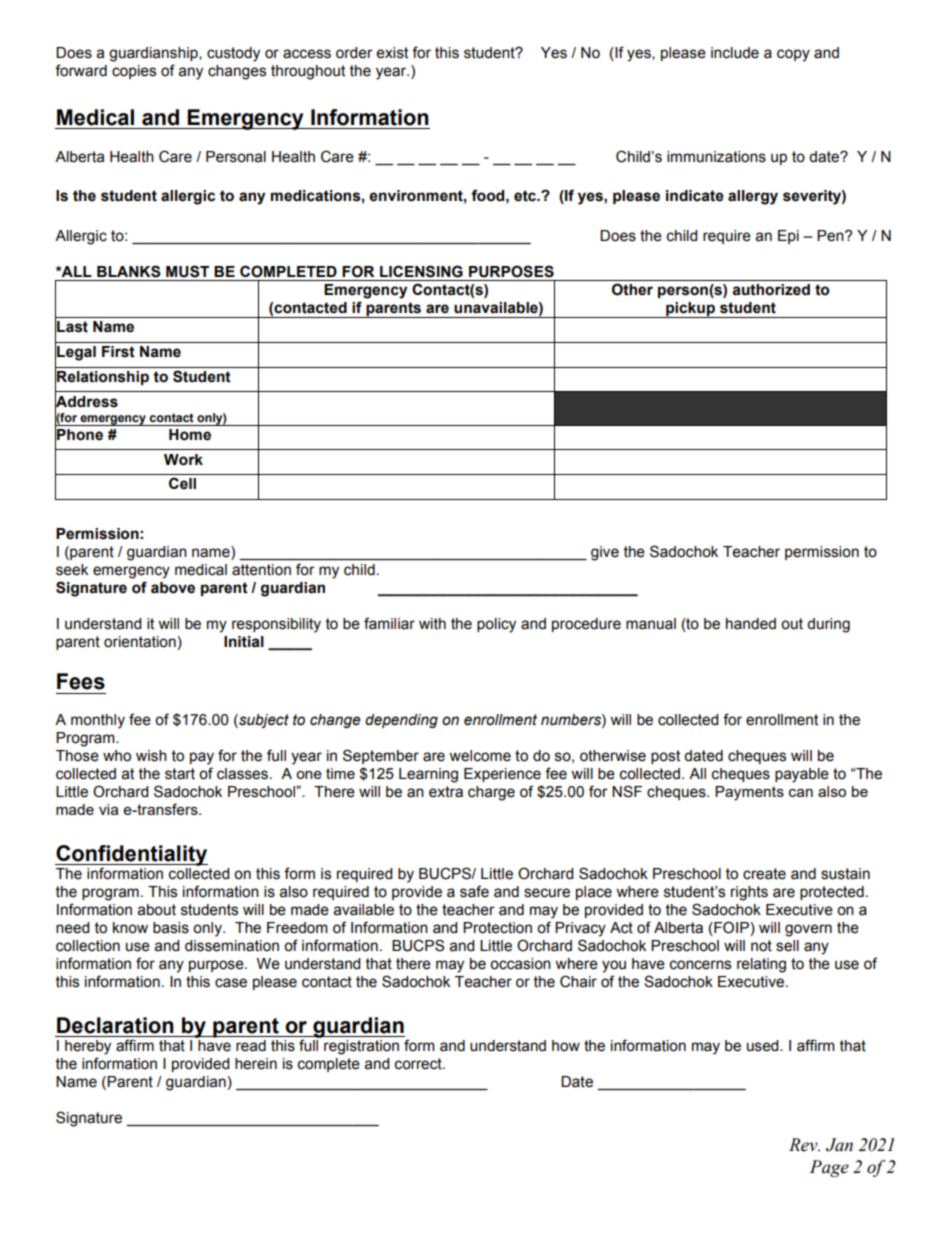 The image size is (952, 1233). What do you see at coordinates (446, 792) in the screenshot?
I see `extra` at bounding box center [446, 792].
